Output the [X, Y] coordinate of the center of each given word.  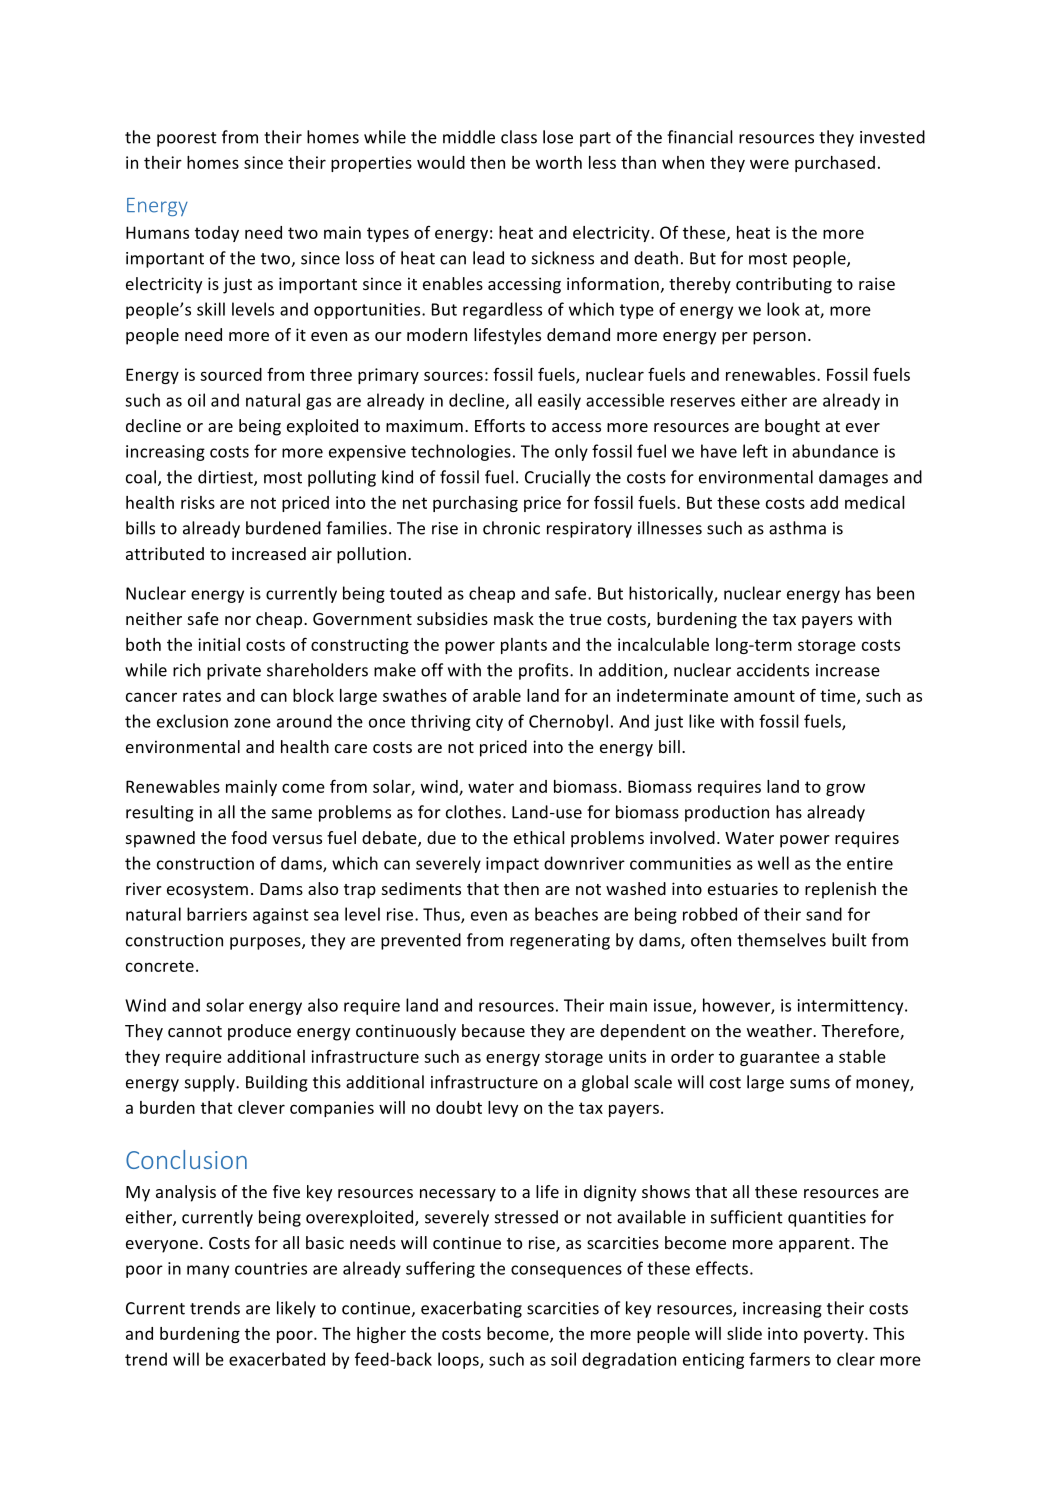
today [217, 234]
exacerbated [277, 1359]
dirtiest [226, 478]
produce [259, 1032]
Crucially [558, 478]
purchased [835, 164]
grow [845, 789]
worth [559, 162]
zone [252, 723]
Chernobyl [568, 722]
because [493, 1030]
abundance [835, 451]
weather [780, 1030]
